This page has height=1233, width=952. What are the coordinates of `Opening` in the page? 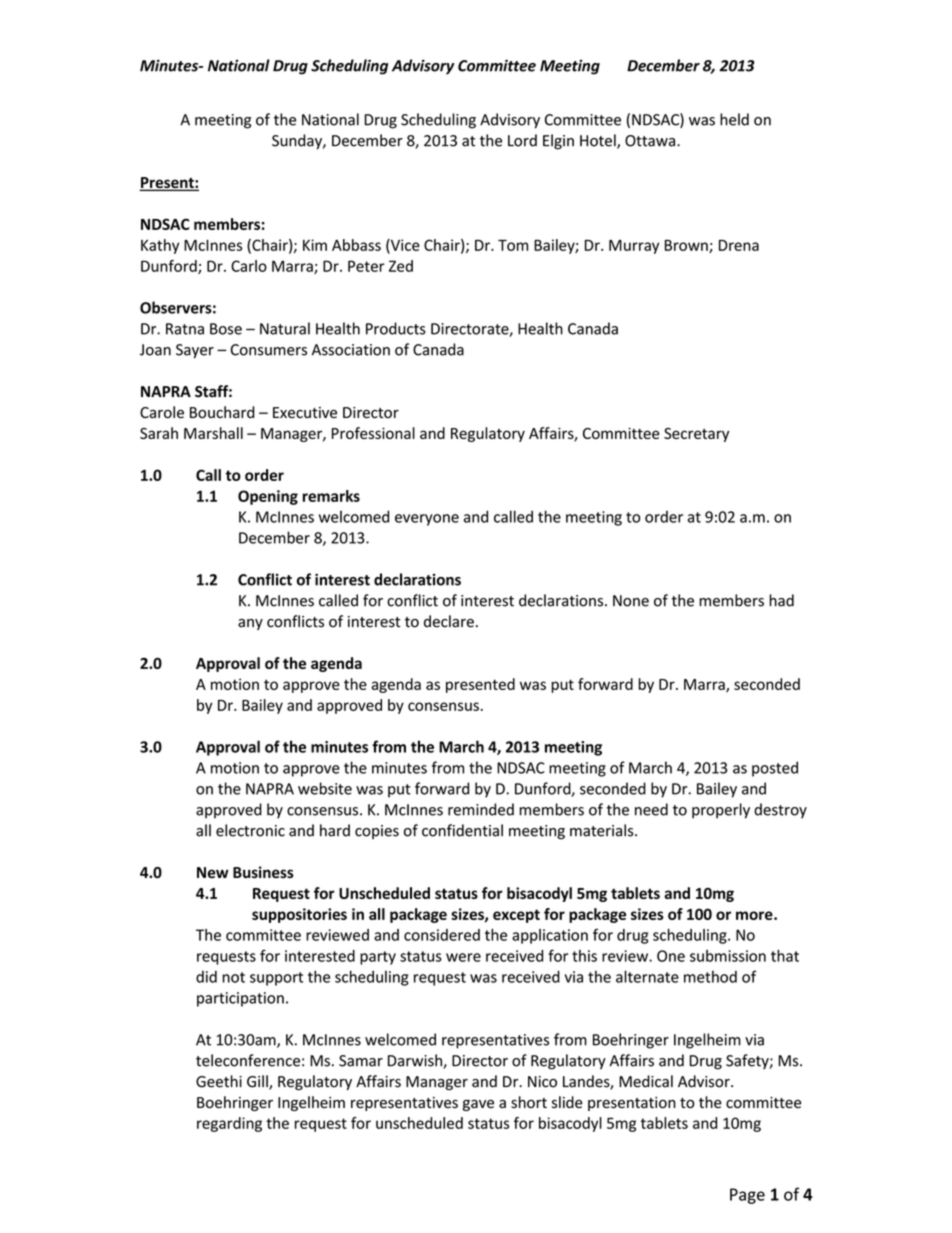 It's located at (268, 497).
